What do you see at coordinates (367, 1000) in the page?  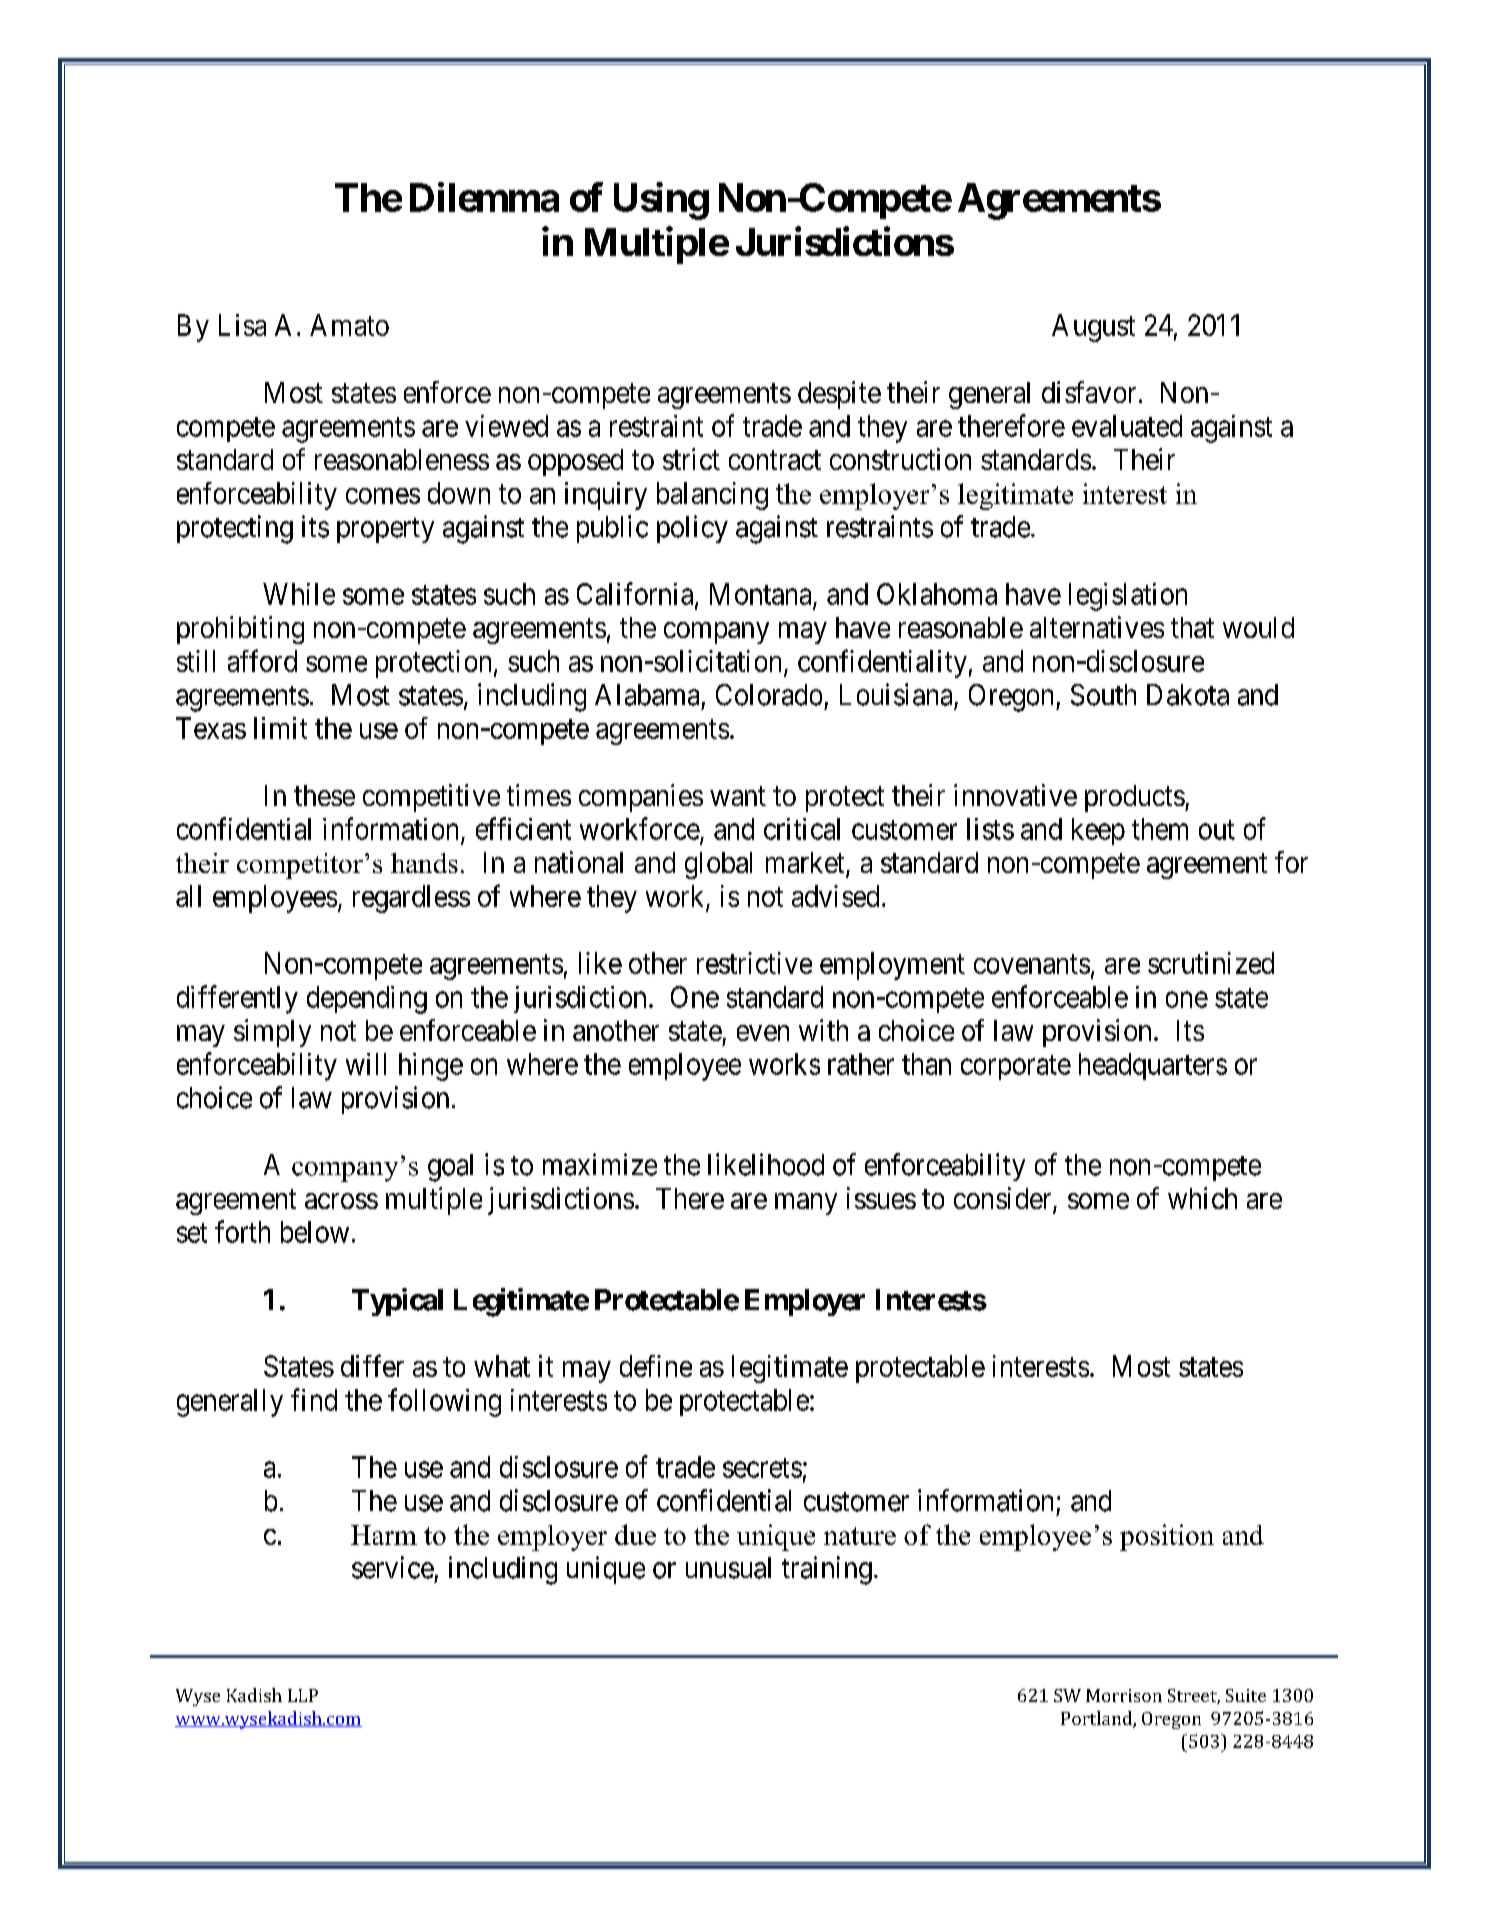 I see `depending` at bounding box center [367, 1000].
